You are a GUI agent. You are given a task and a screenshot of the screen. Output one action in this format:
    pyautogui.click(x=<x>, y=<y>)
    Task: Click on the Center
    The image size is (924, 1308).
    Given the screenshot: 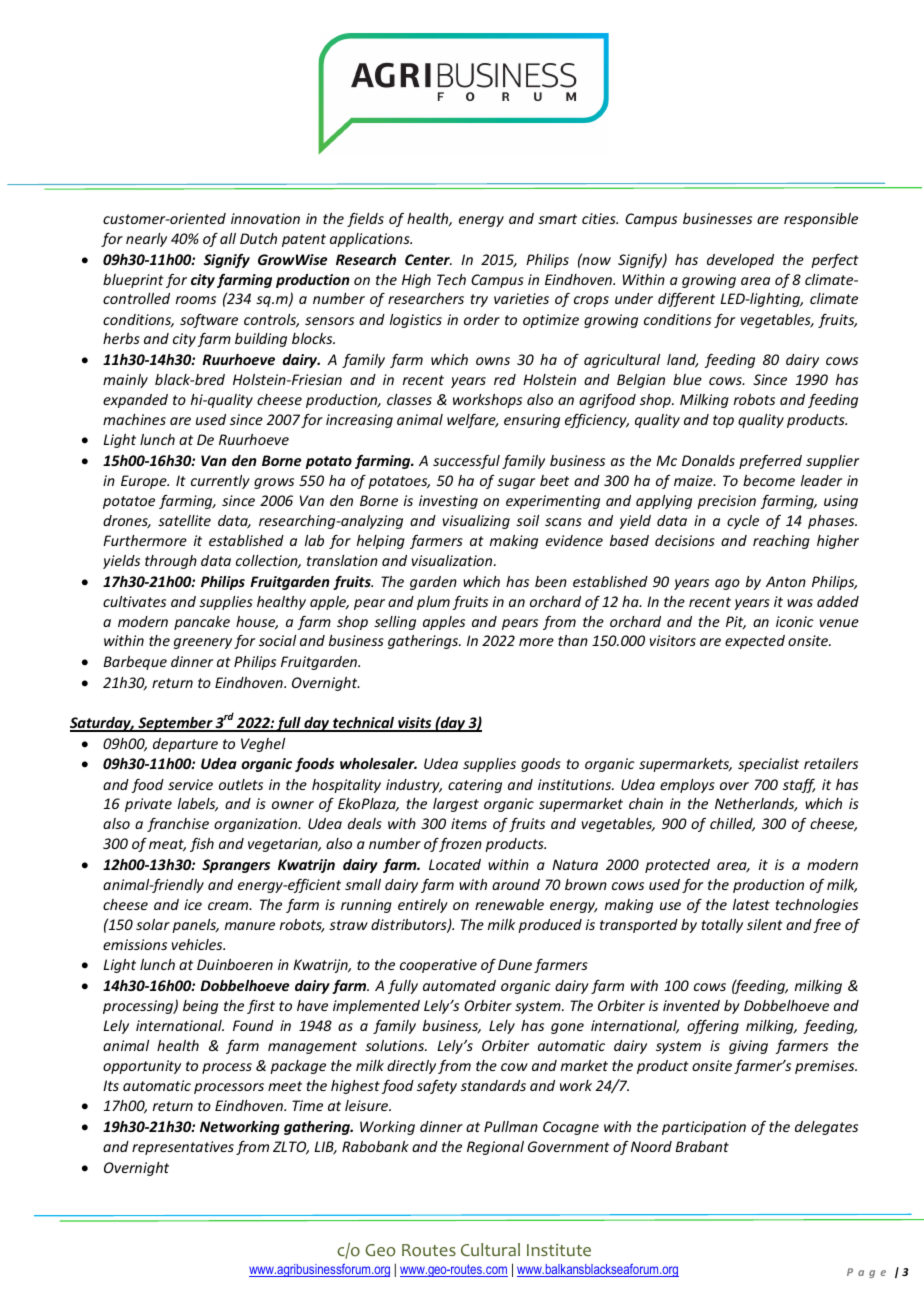 What is the action you would take?
    pyautogui.click(x=428, y=259)
